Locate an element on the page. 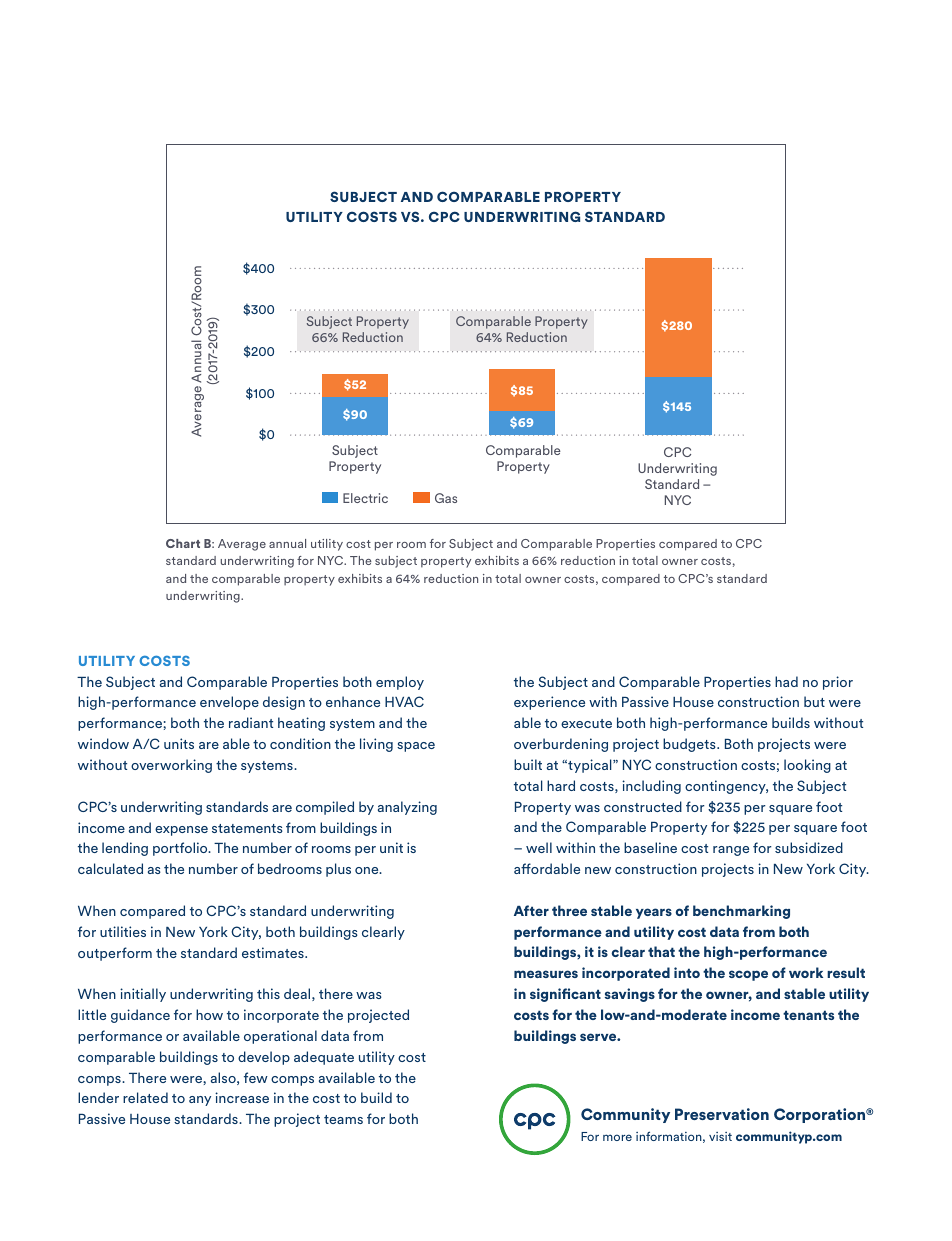 This page has width=952, height=1241. had is located at coordinates (786, 681).
